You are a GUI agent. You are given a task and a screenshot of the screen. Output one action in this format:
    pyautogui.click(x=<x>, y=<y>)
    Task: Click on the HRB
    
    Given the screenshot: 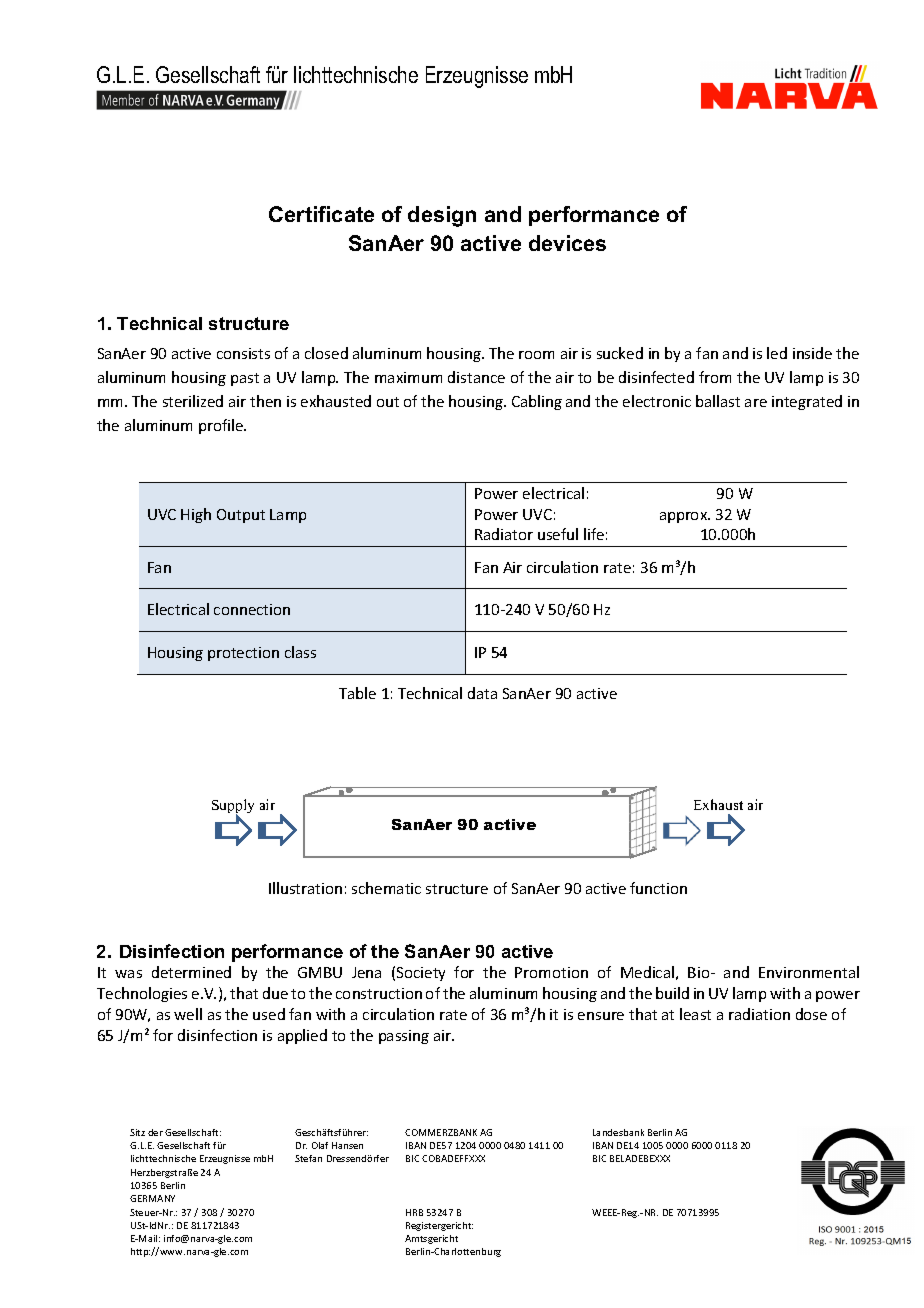 What is the action you would take?
    pyautogui.click(x=414, y=1212)
